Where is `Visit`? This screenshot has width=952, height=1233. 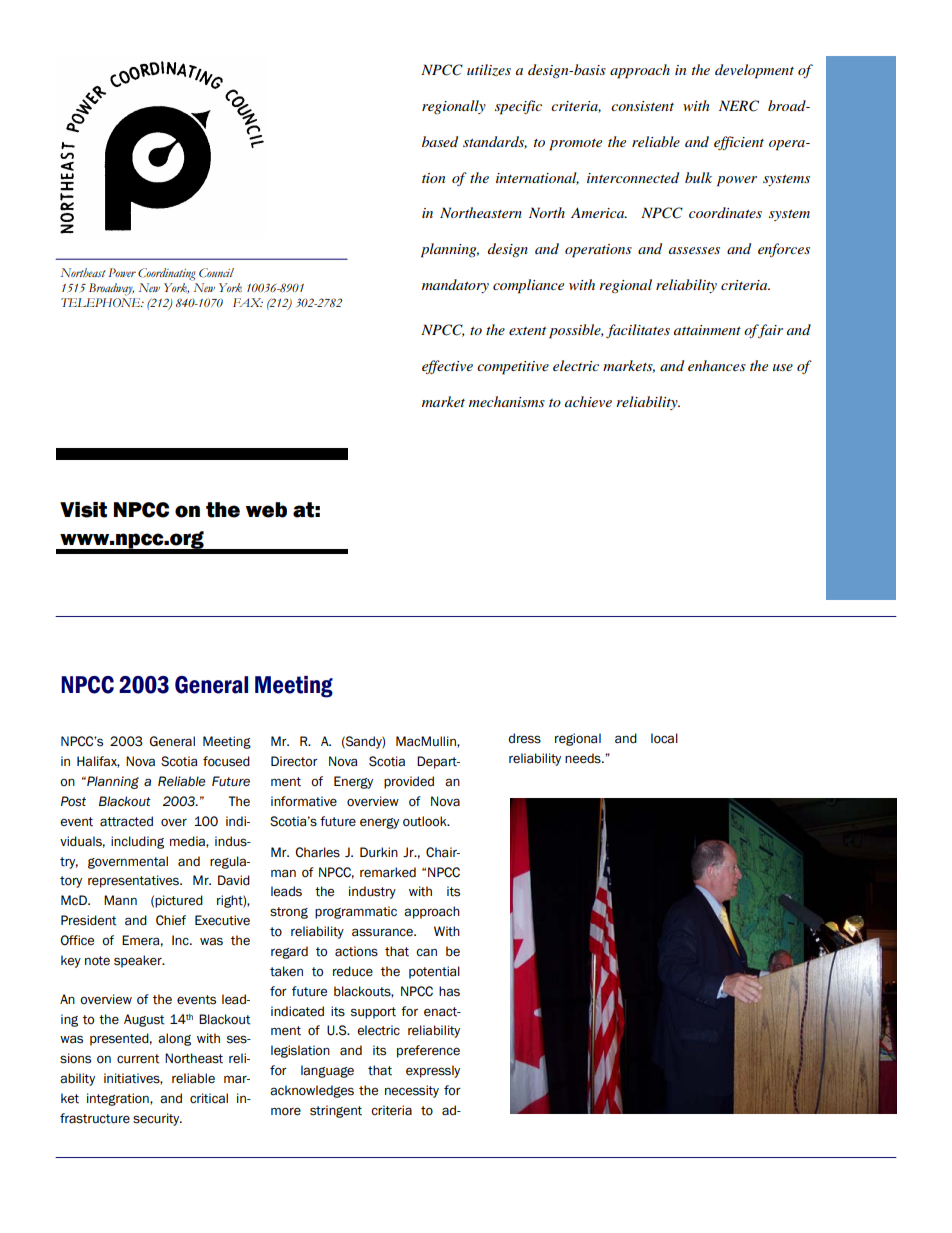 Visit is located at coordinates (83, 510).
